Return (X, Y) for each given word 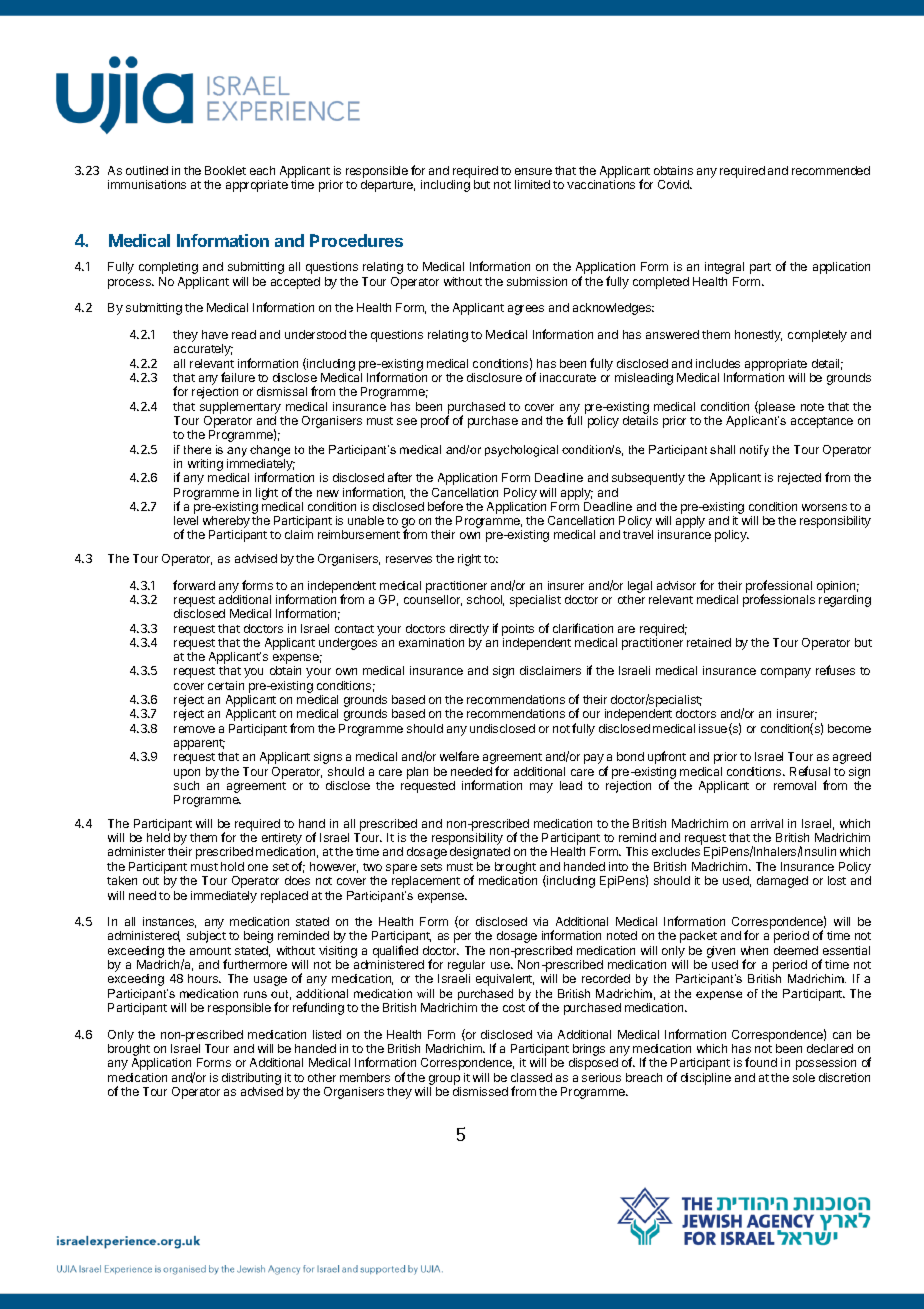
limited (532, 184)
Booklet (225, 170)
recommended (831, 170)
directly (469, 630)
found (761, 1062)
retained (709, 642)
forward (194, 585)
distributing (251, 1079)
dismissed (480, 1091)
